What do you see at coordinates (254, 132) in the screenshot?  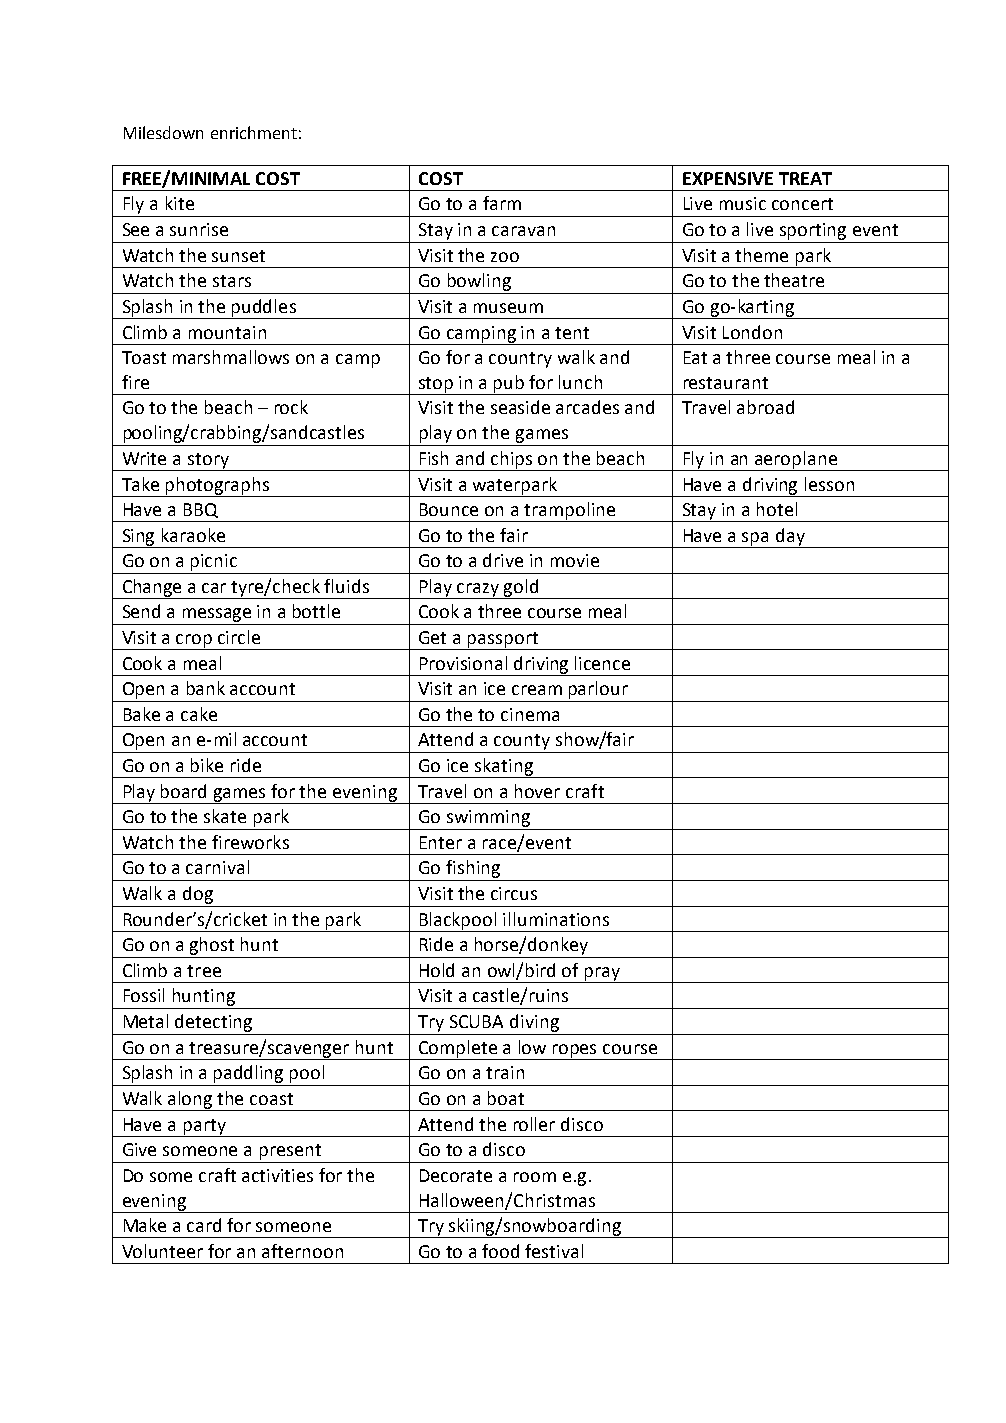 I see `enrichment` at bounding box center [254, 132].
